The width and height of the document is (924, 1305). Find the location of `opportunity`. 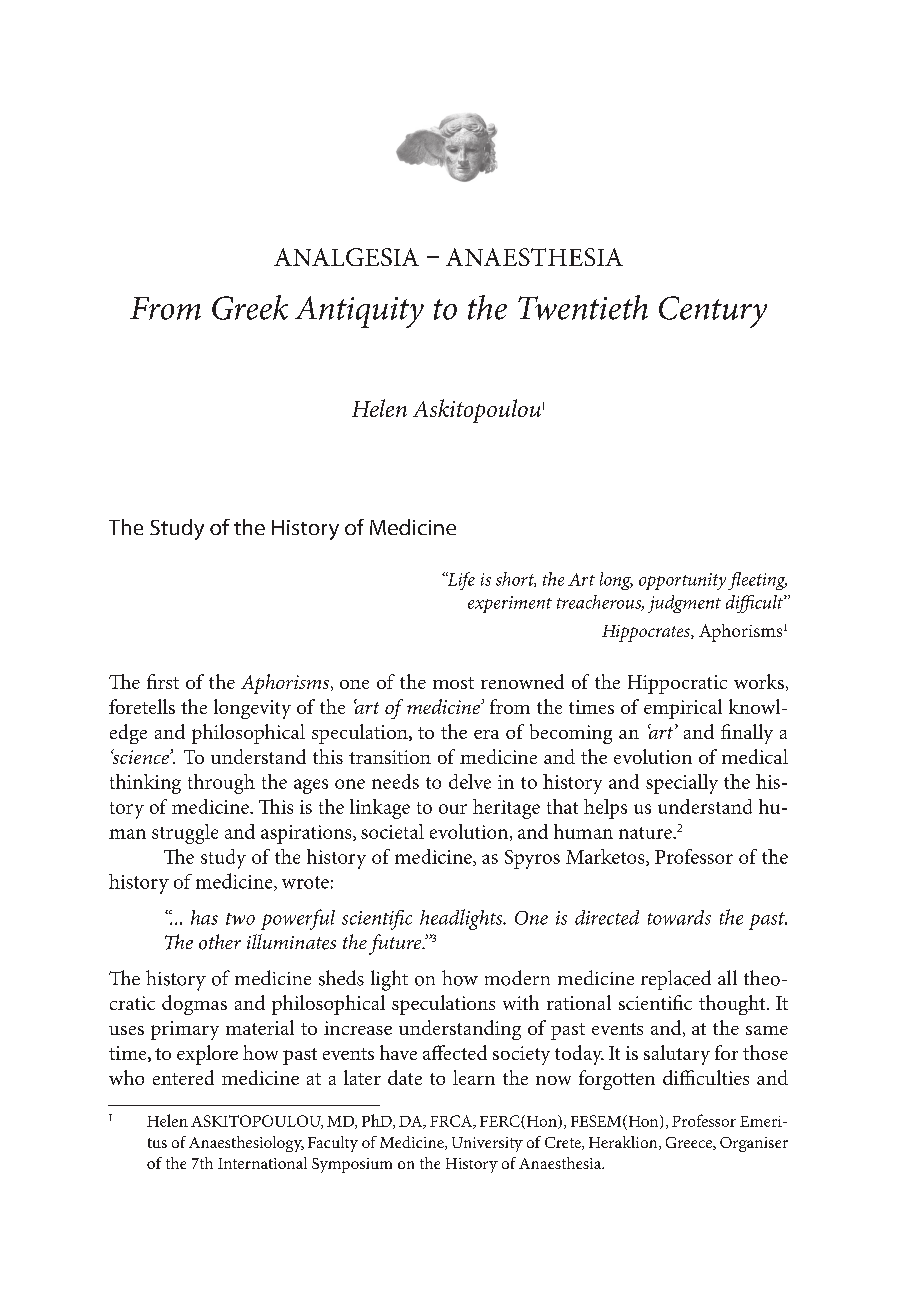

opportunity is located at coordinates (682, 581).
